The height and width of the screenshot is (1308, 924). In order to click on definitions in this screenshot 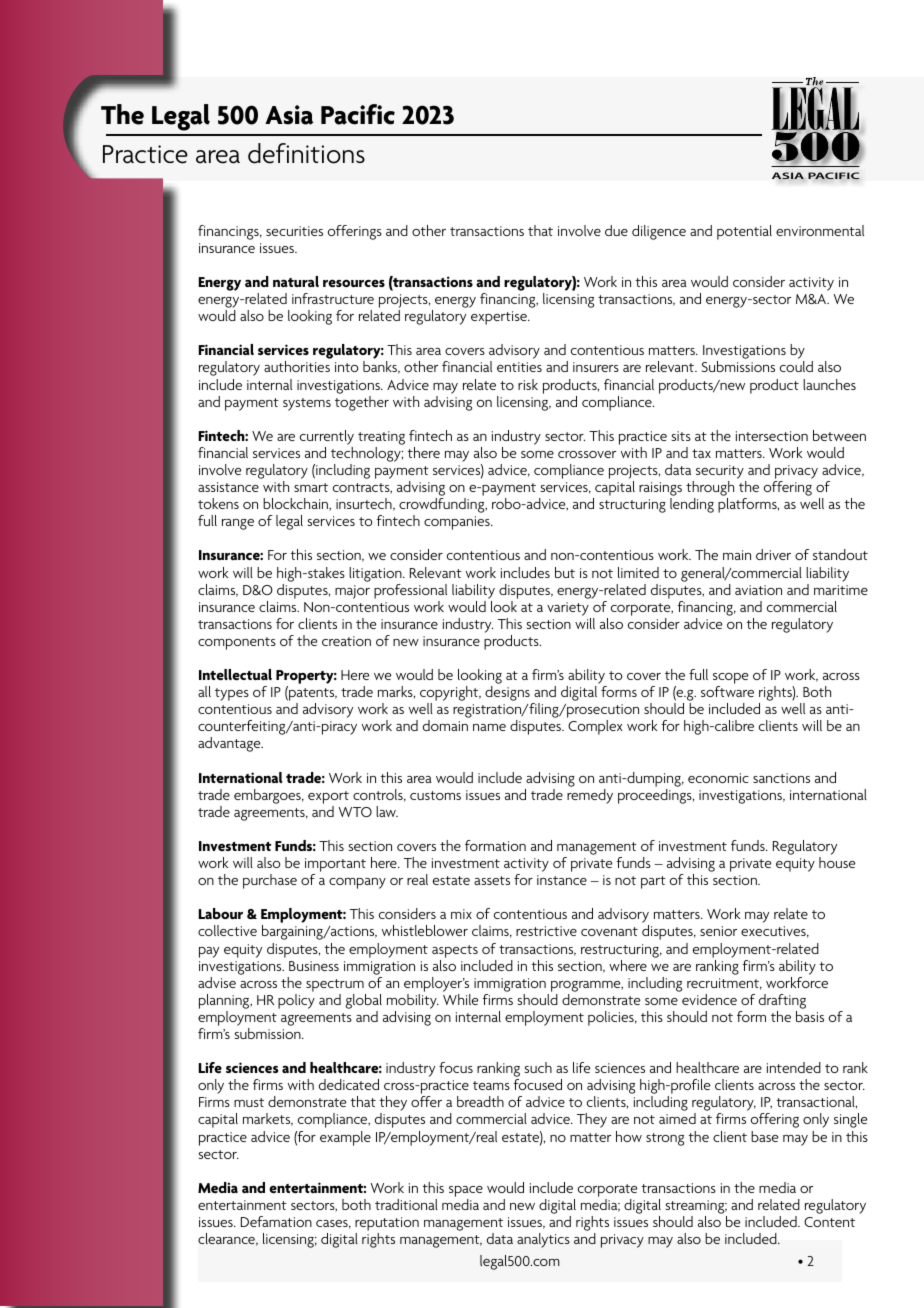, I will do `click(306, 153)`.
